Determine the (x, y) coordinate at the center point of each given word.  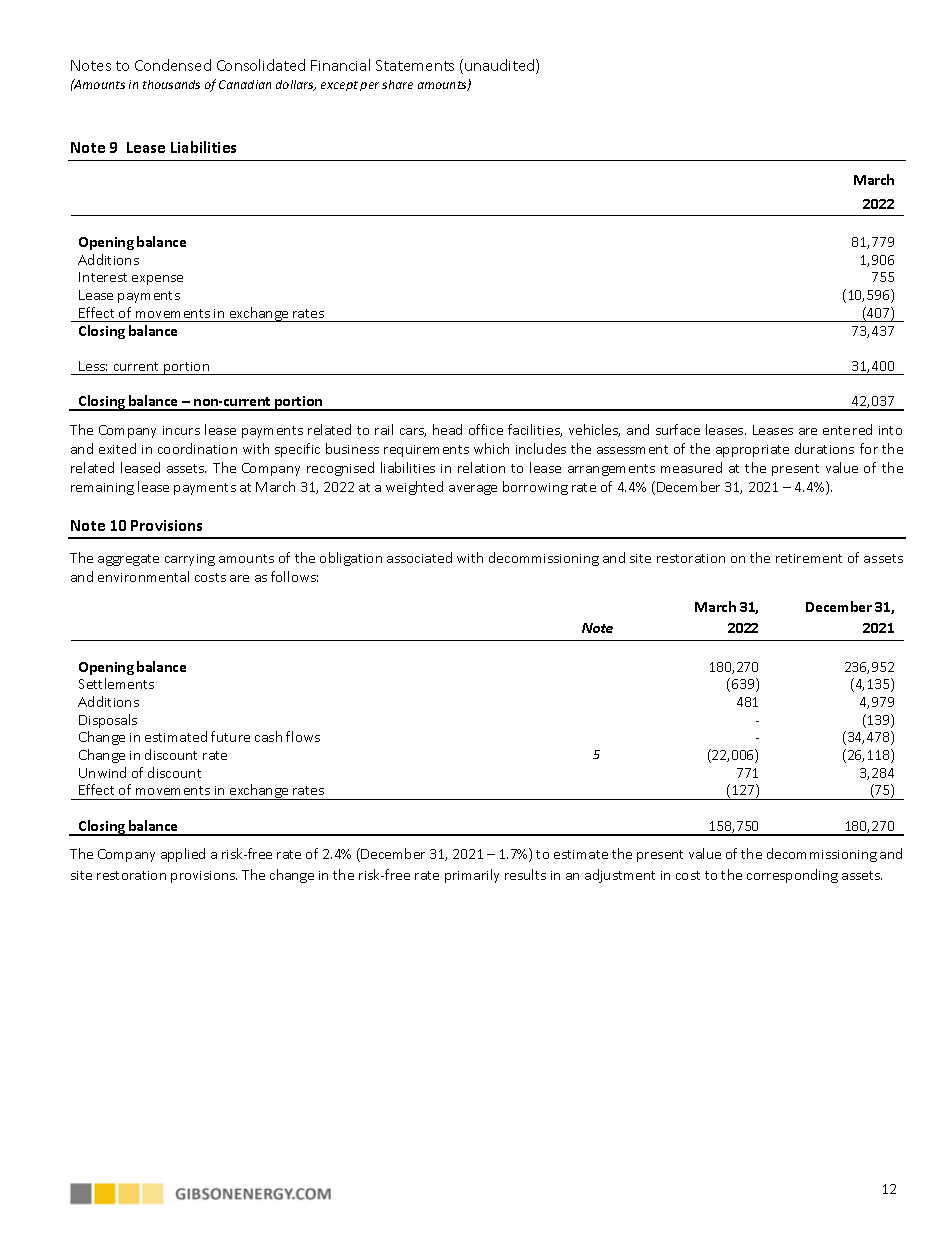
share (397, 84)
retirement (809, 558)
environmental (143, 576)
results (525, 874)
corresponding (792, 876)
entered (847, 429)
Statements (415, 65)
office (486, 429)
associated (419, 557)
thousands (171, 84)
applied (183, 855)
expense (157, 280)
